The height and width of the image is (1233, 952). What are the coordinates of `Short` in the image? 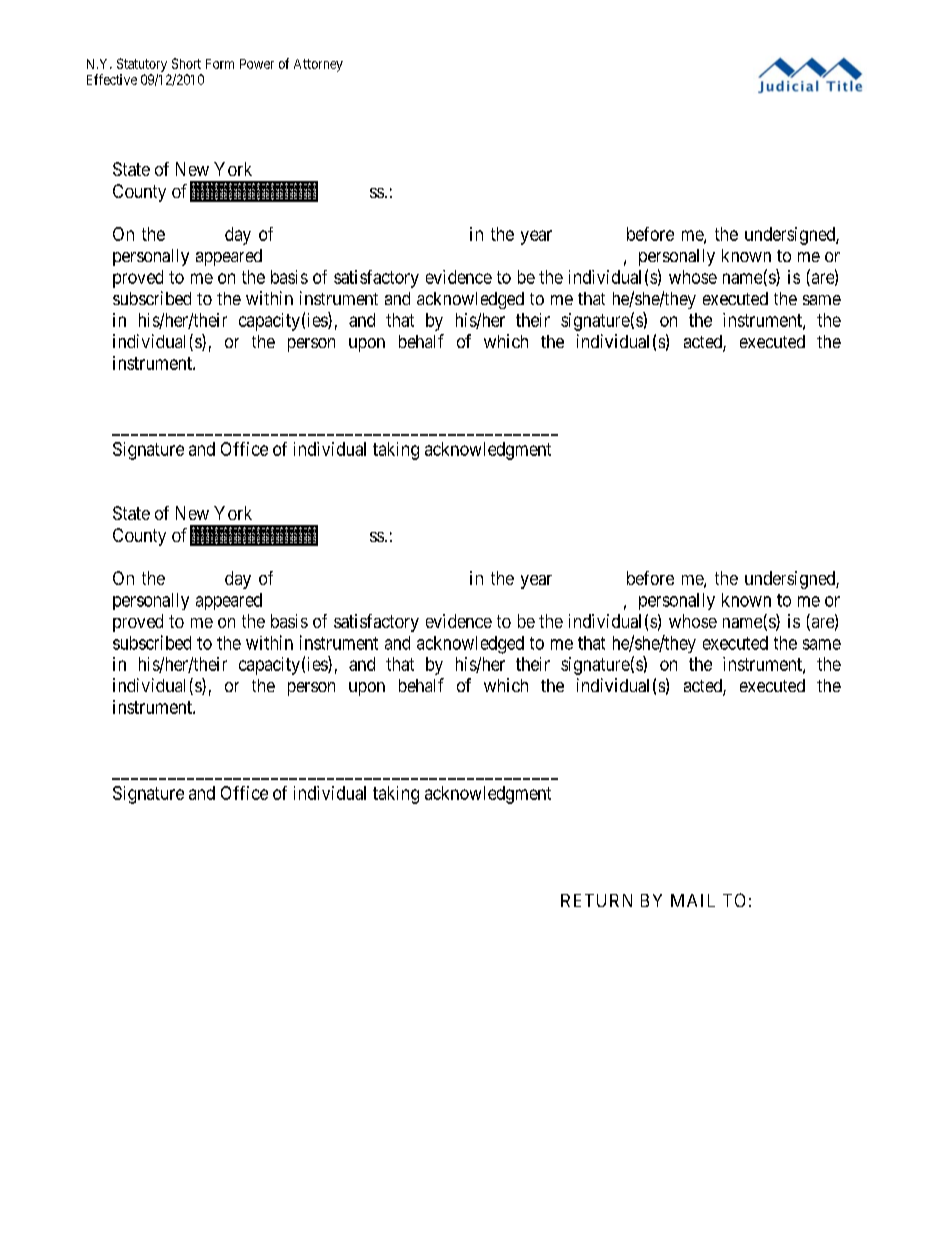 It's located at (186, 63).
